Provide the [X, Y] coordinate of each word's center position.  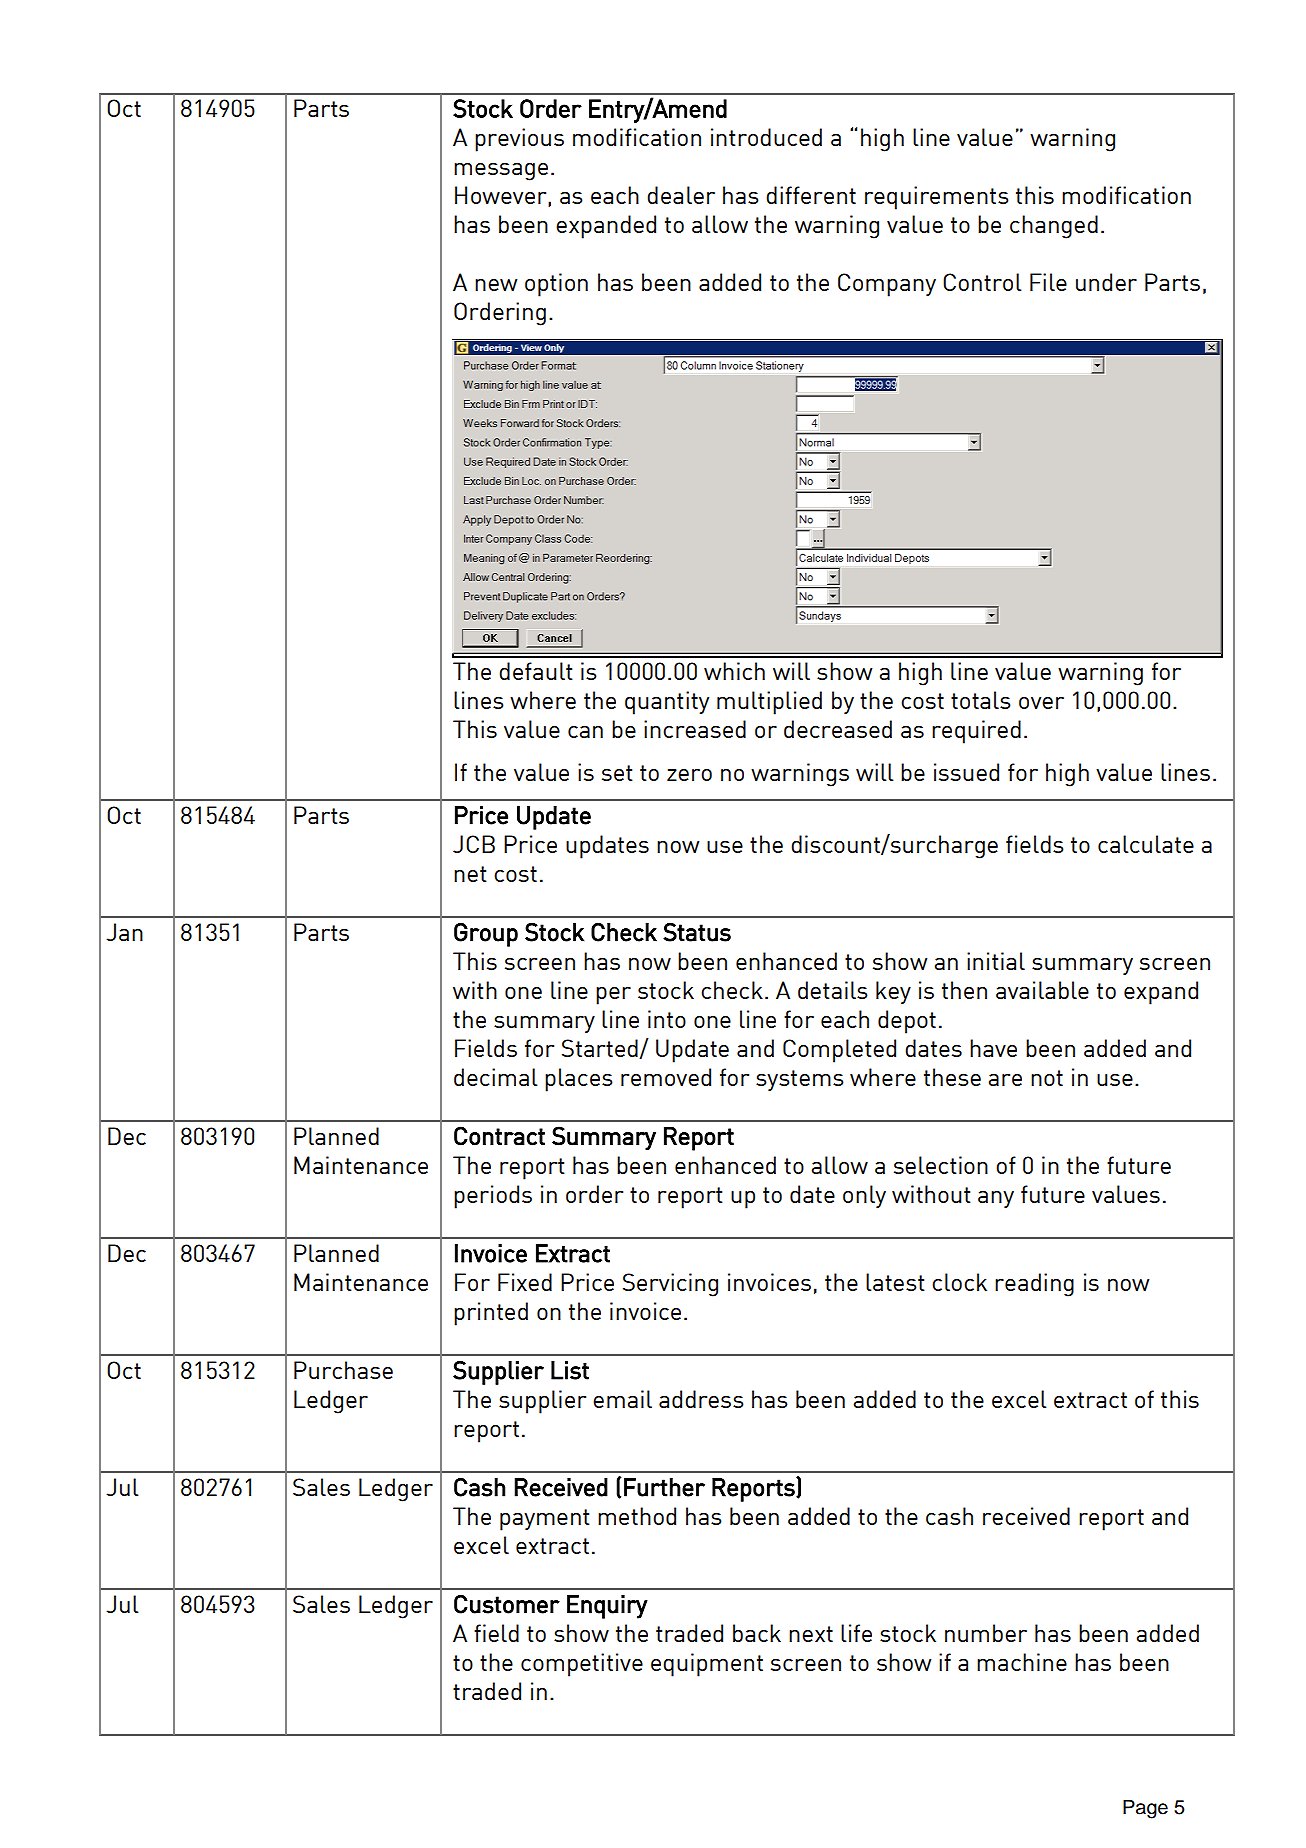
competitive [582, 1665]
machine [1022, 1662]
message [501, 172]
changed [1054, 227]
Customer [507, 1604]
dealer [681, 195]
